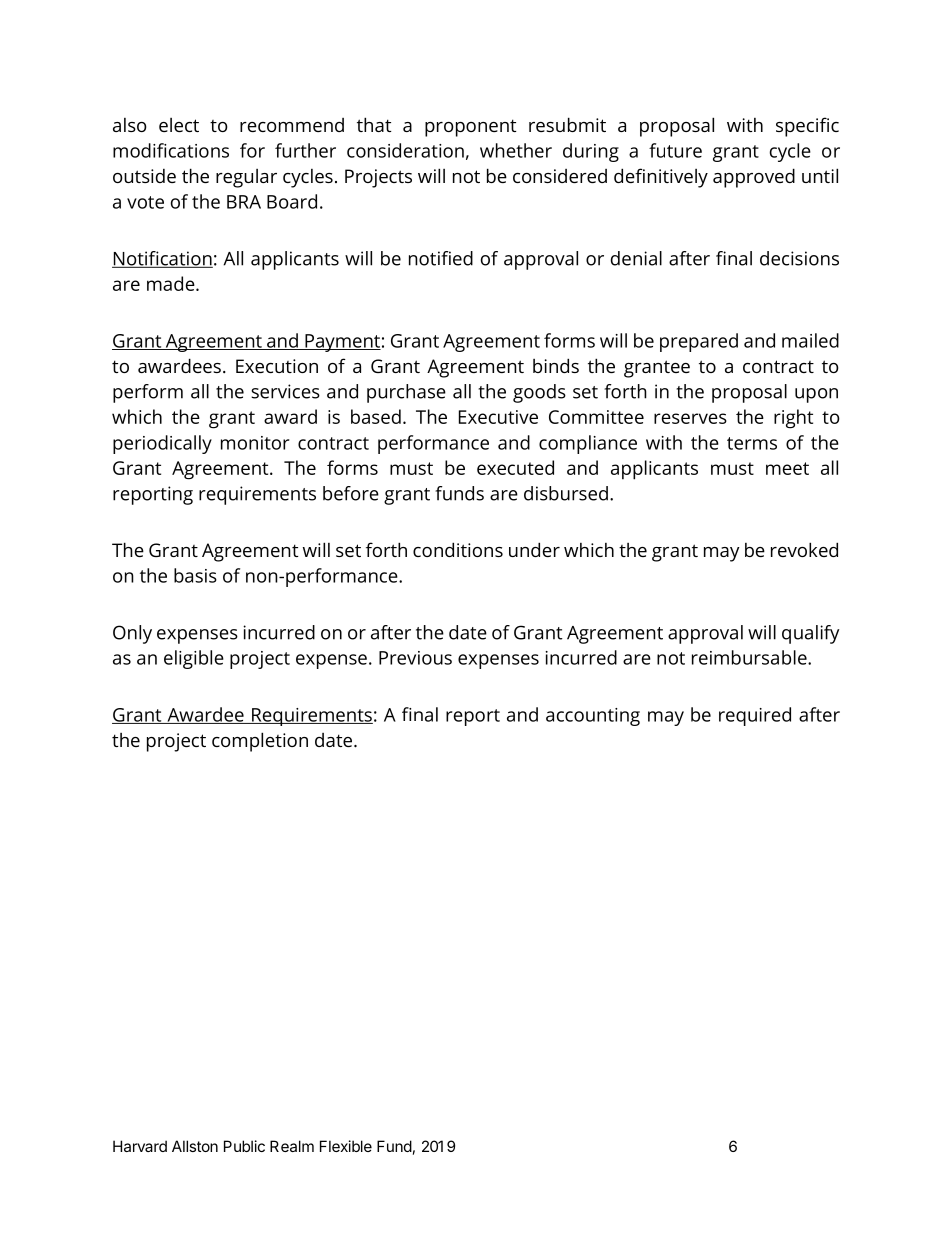 The width and height of the screenshot is (952, 1233). I want to click on Public, so click(244, 1146).
